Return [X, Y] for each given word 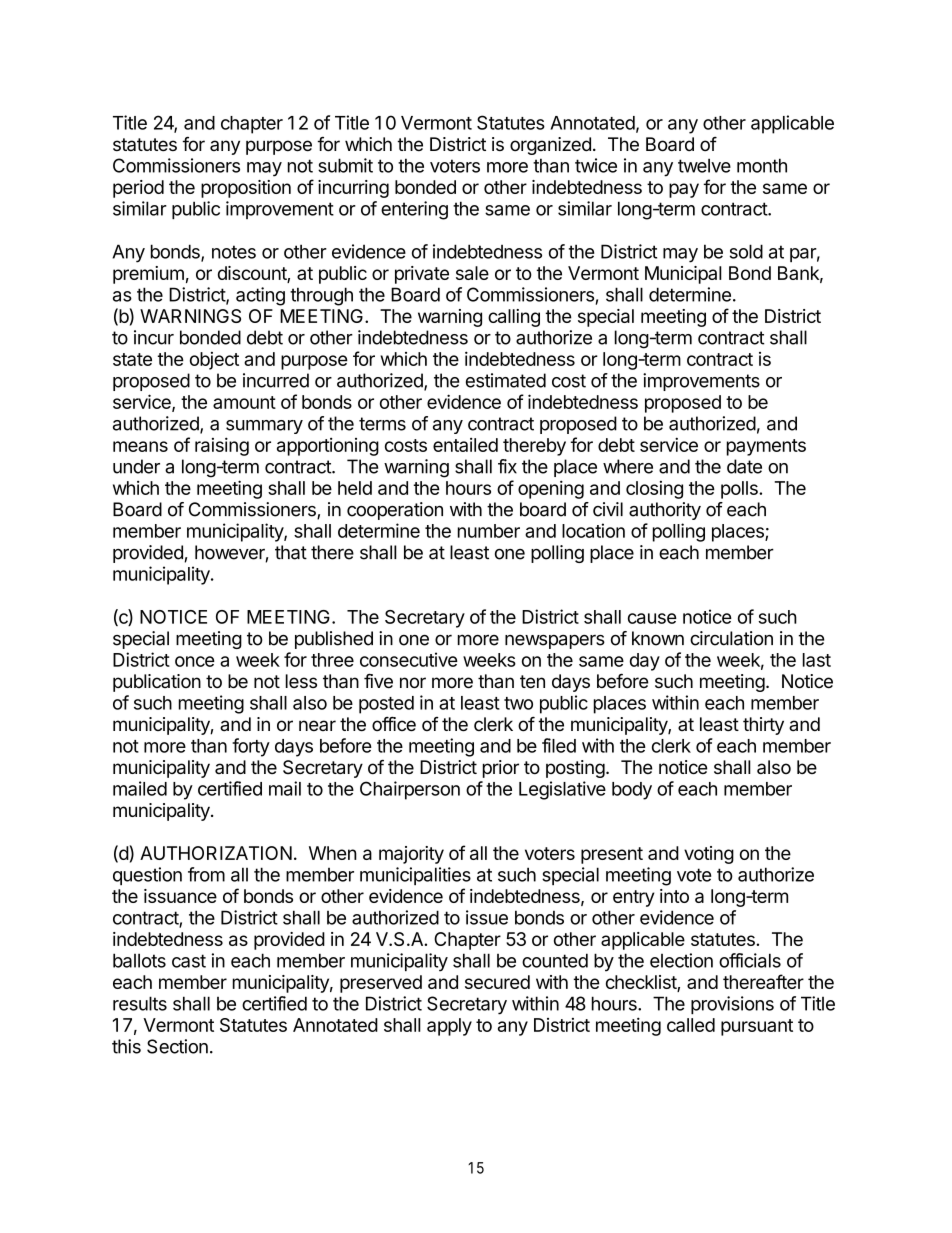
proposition [246, 189]
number [489, 531]
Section [177, 1046]
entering [414, 210]
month [762, 165]
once [195, 661]
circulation [731, 638]
